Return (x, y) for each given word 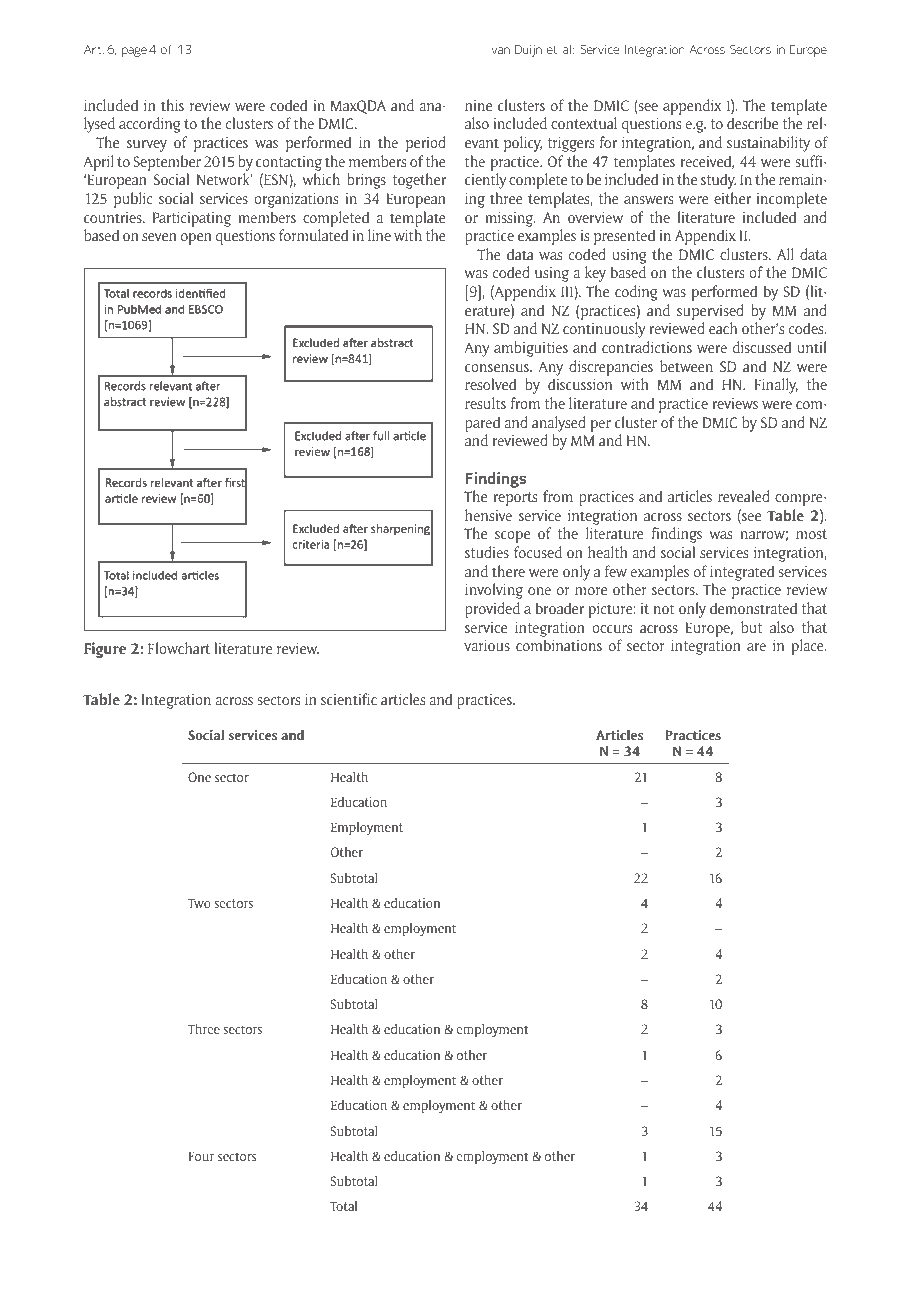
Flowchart (179, 648)
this (172, 105)
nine (478, 105)
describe (752, 123)
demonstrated (753, 608)
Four (201, 1156)
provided (492, 610)
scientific (349, 699)
